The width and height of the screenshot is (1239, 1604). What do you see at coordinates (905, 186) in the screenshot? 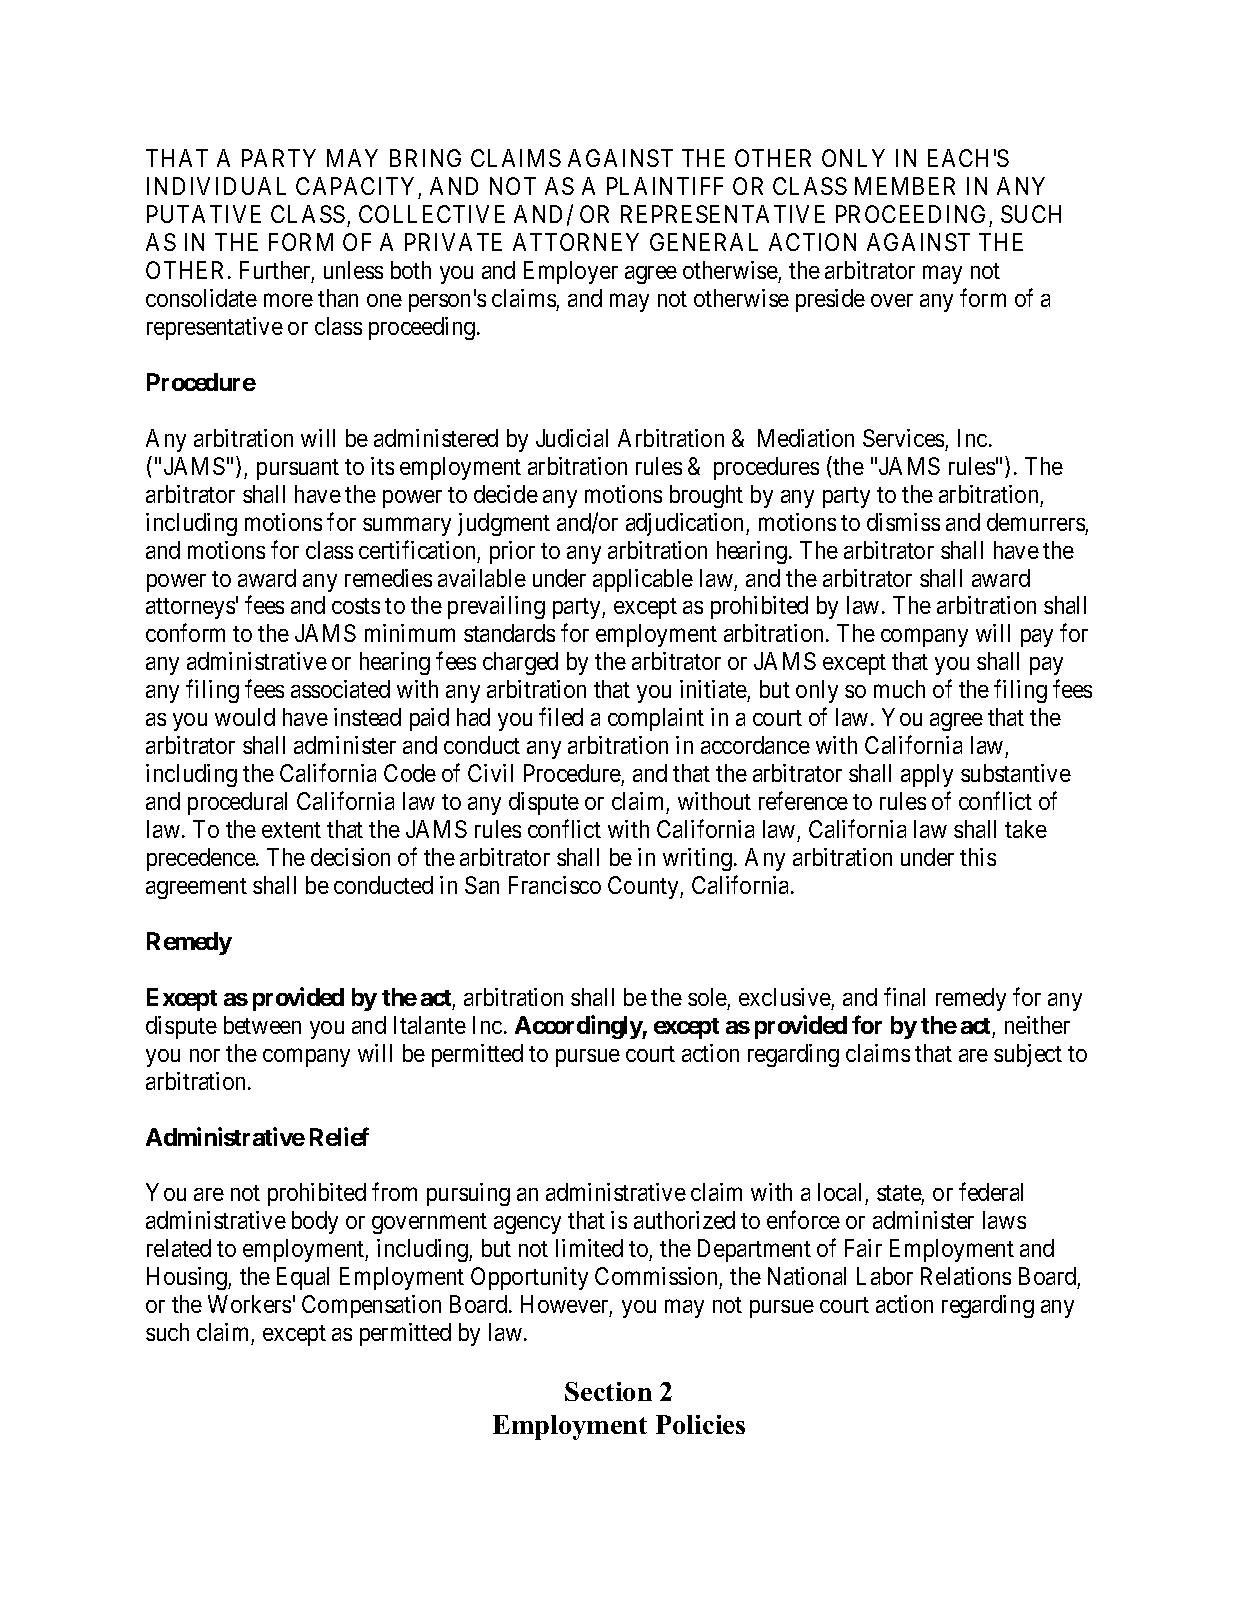
I see `MEMBER` at bounding box center [905, 186].
